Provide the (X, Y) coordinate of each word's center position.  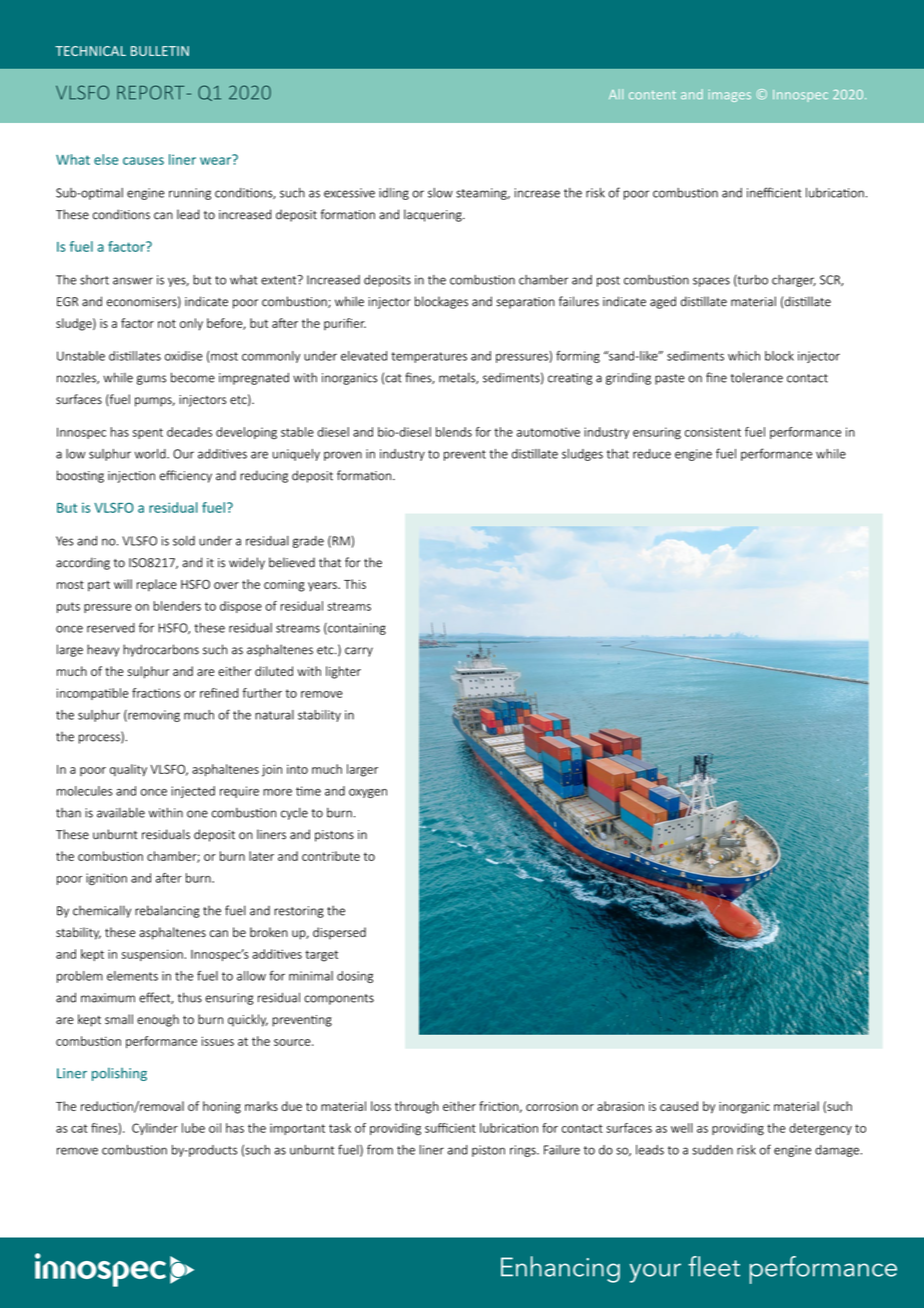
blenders (177, 606)
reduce (652, 454)
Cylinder (155, 1129)
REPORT (150, 92)
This (355, 584)
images (730, 96)
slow (440, 193)
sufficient (450, 1128)
